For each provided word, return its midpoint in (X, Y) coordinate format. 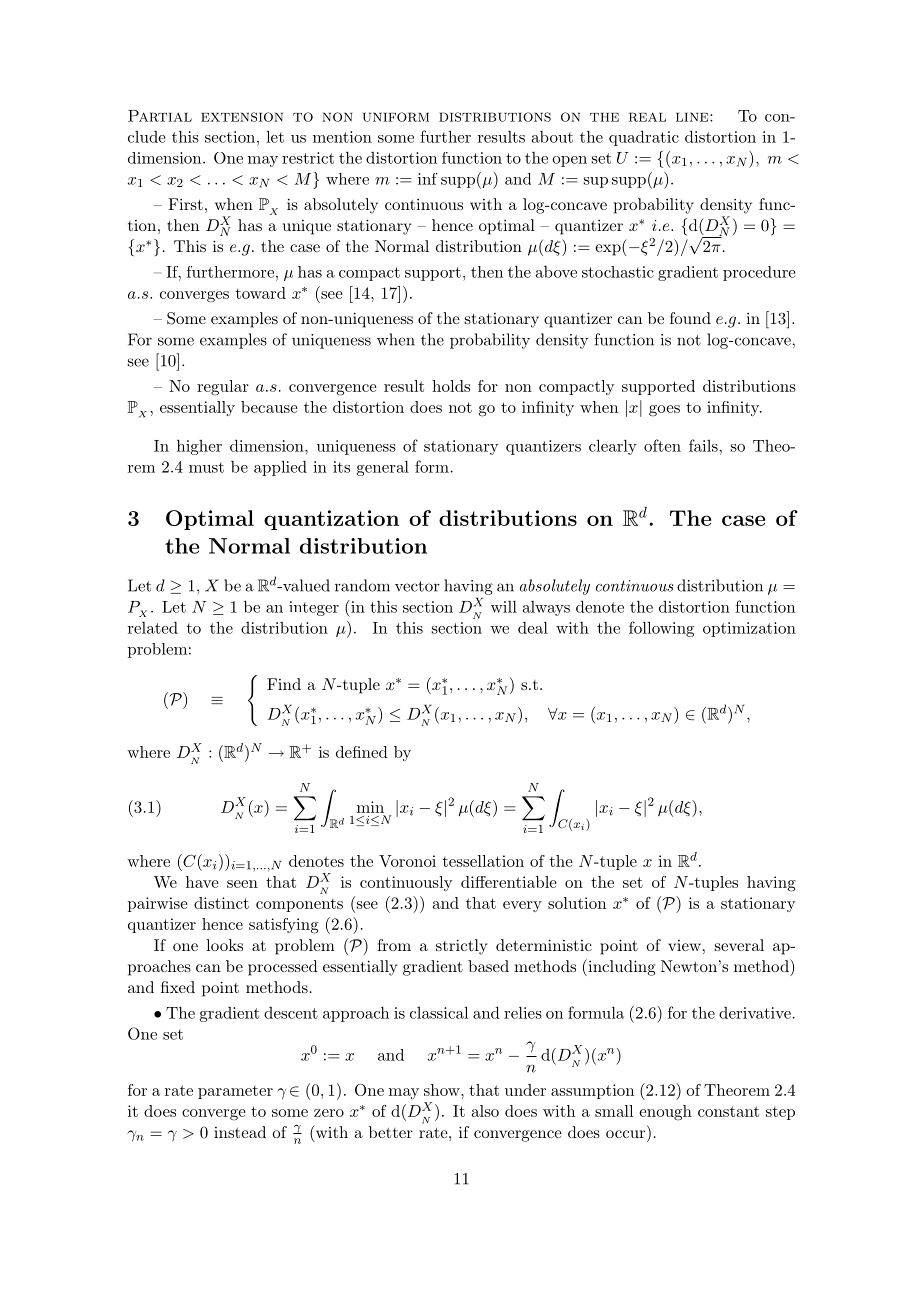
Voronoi (407, 861)
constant (728, 1111)
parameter (235, 1092)
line (692, 117)
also (485, 1111)
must (206, 467)
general (383, 468)
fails (703, 445)
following (661, 629)
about (552, 136)
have (202, 882)
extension (242, 117)
